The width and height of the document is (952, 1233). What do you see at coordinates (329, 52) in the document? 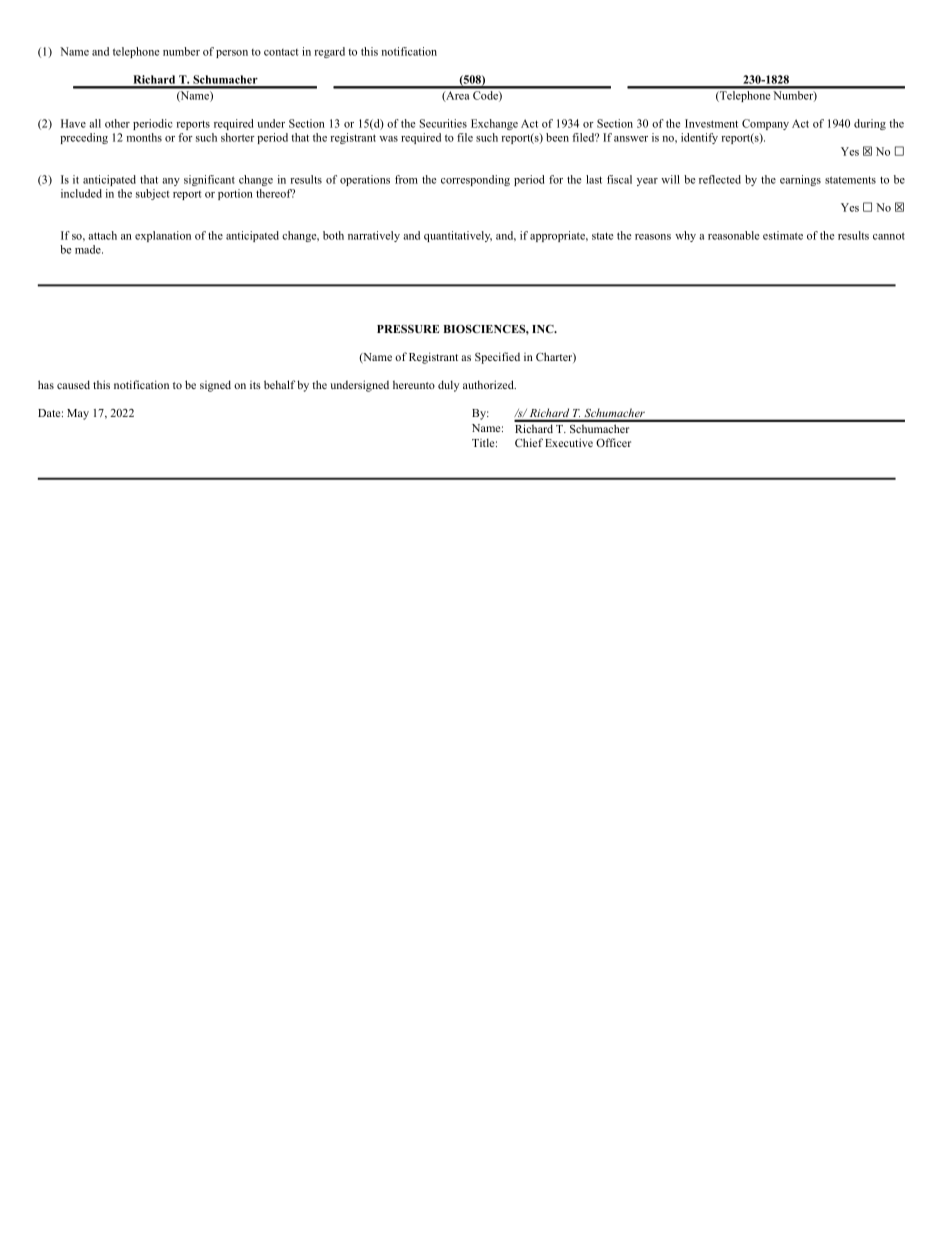
I see `regard` at bounding box center [329, 52].
